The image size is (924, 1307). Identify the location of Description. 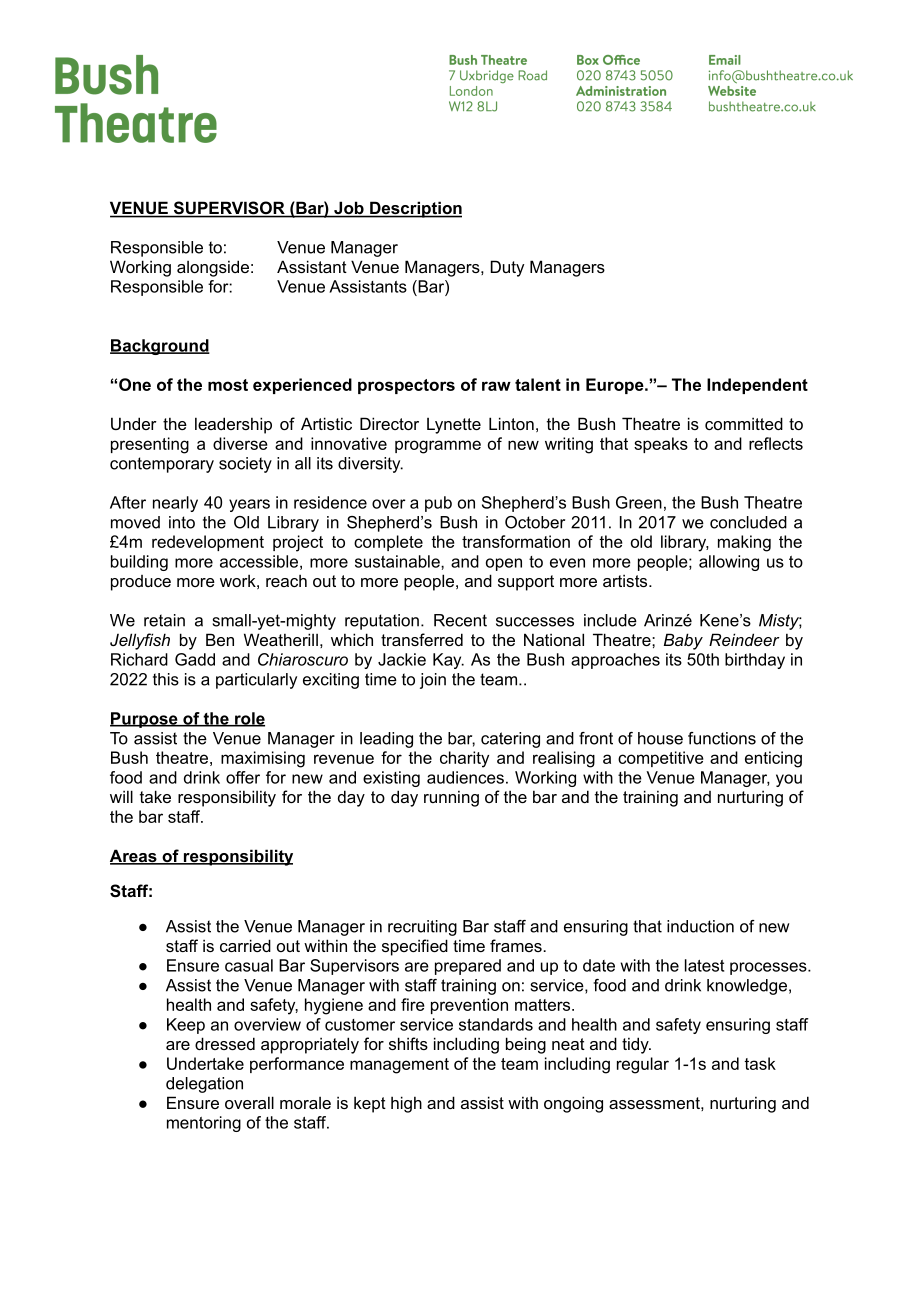
(415, 209).
